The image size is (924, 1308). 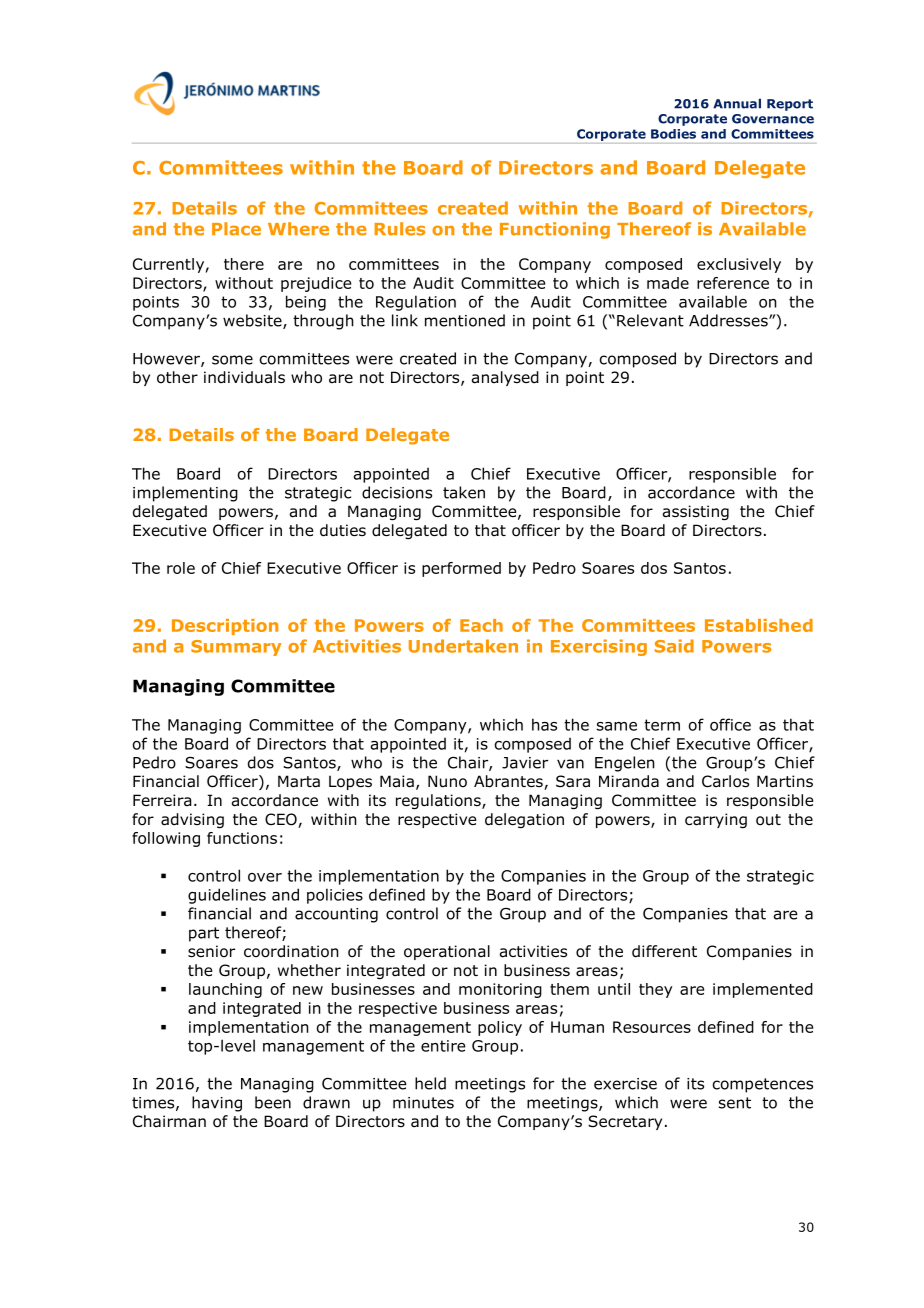 What do you see at coordinates (236, 229) in the screenshot?
I see `Place` at bounding box center [236, 229].
